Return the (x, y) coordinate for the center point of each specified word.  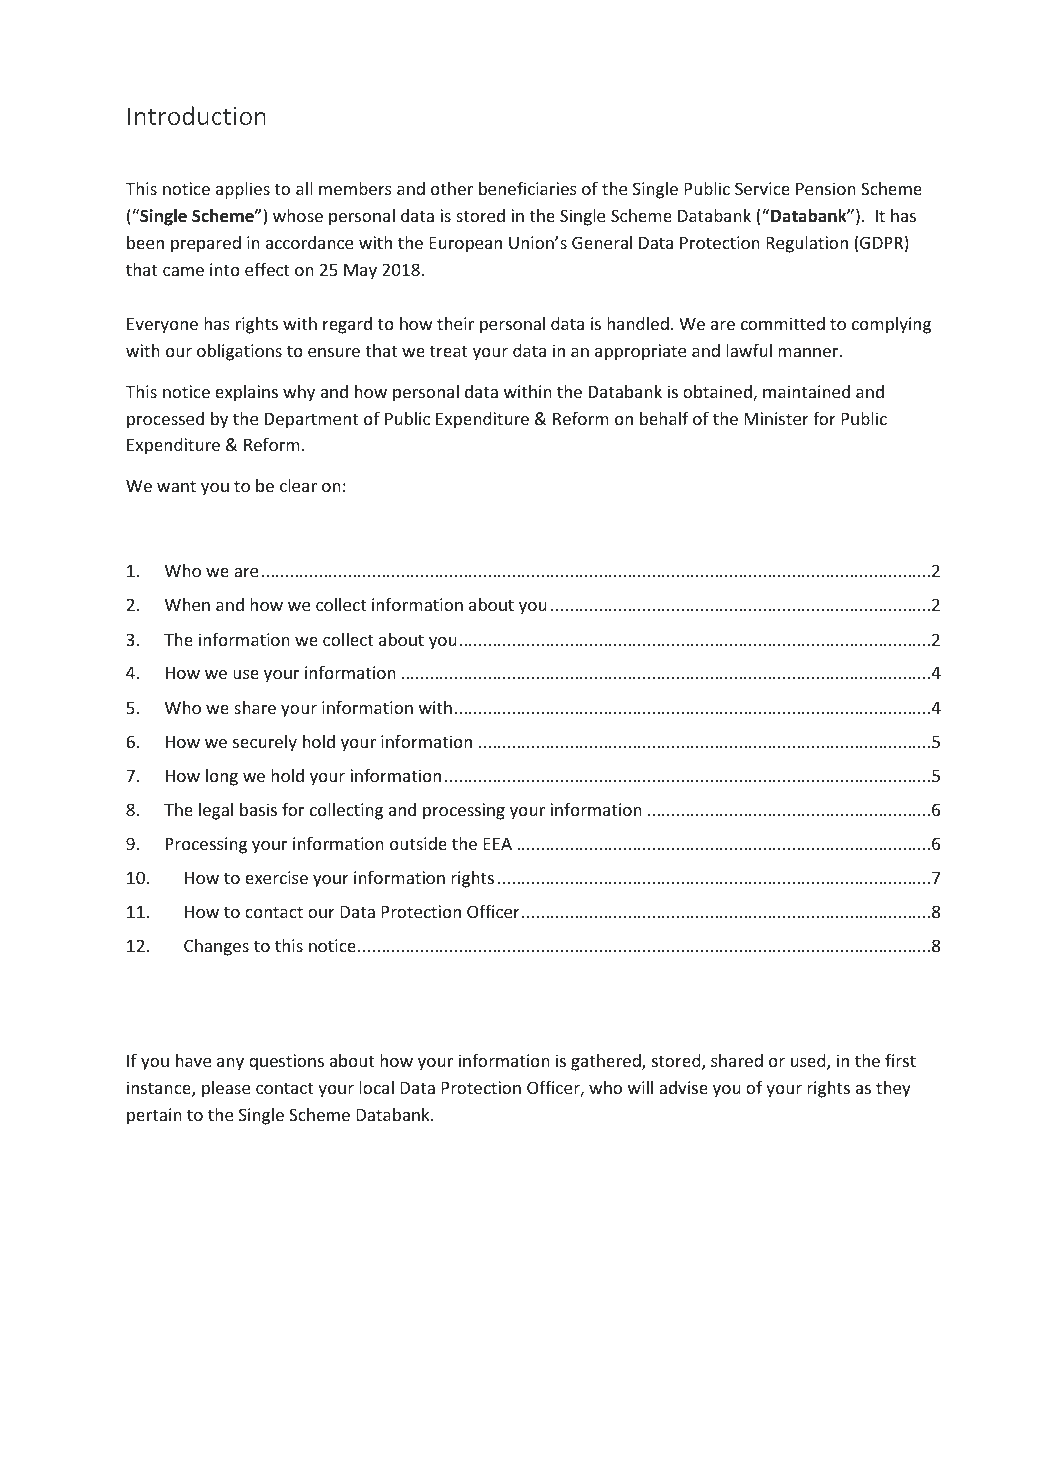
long (222, 777)
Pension (826, 188)
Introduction (197, 115)
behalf (664, 418)
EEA (497, 843)
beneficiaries (528, 188)
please (226, 1089)
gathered (607, 1062)
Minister (776, 418)
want (176, 486)
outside (418, 843)
